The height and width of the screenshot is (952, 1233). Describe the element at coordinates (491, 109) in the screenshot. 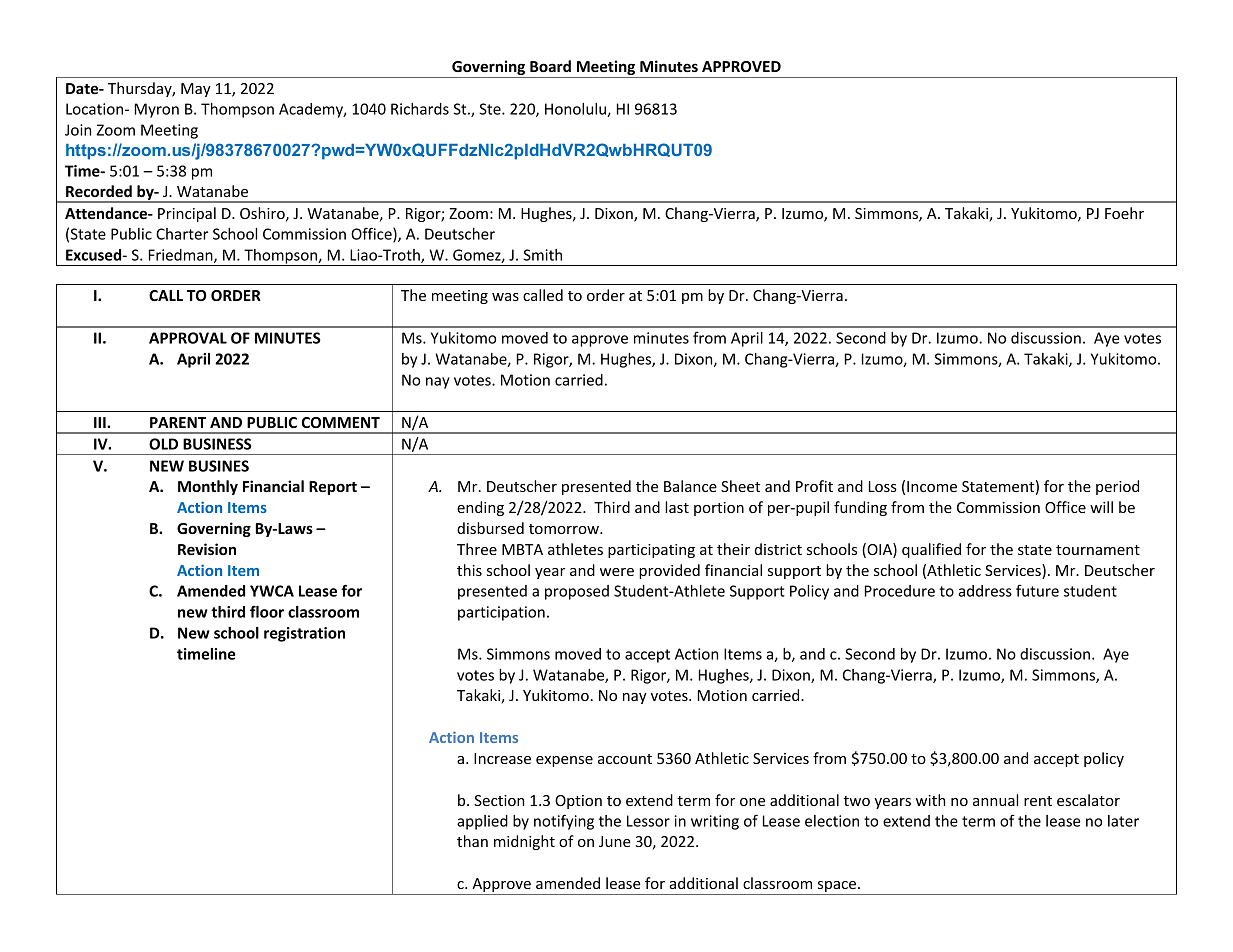

I see `Ste` at that location.
